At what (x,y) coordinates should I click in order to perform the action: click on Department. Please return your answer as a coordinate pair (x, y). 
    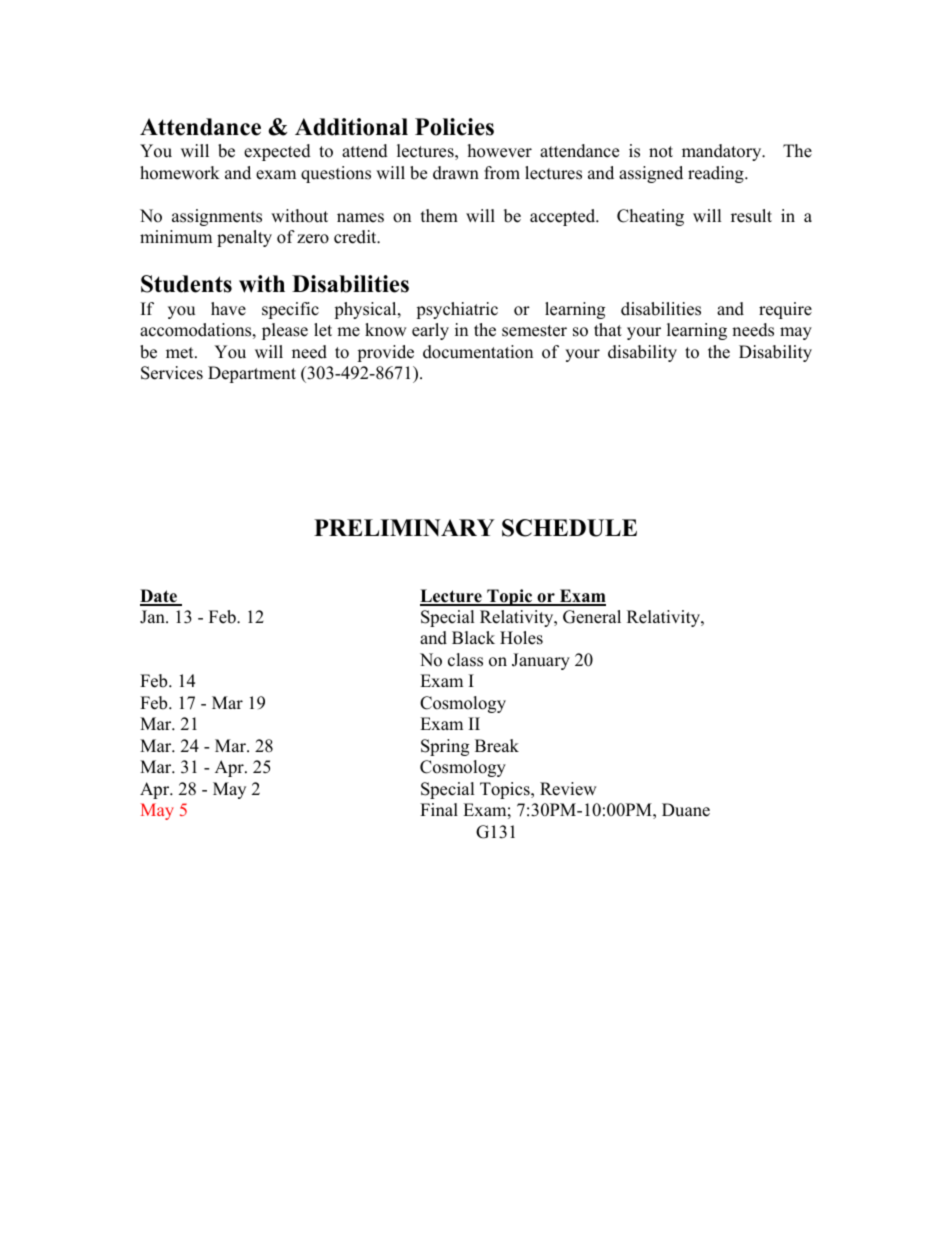
    Looking at the image, I should click on (252, 374).
